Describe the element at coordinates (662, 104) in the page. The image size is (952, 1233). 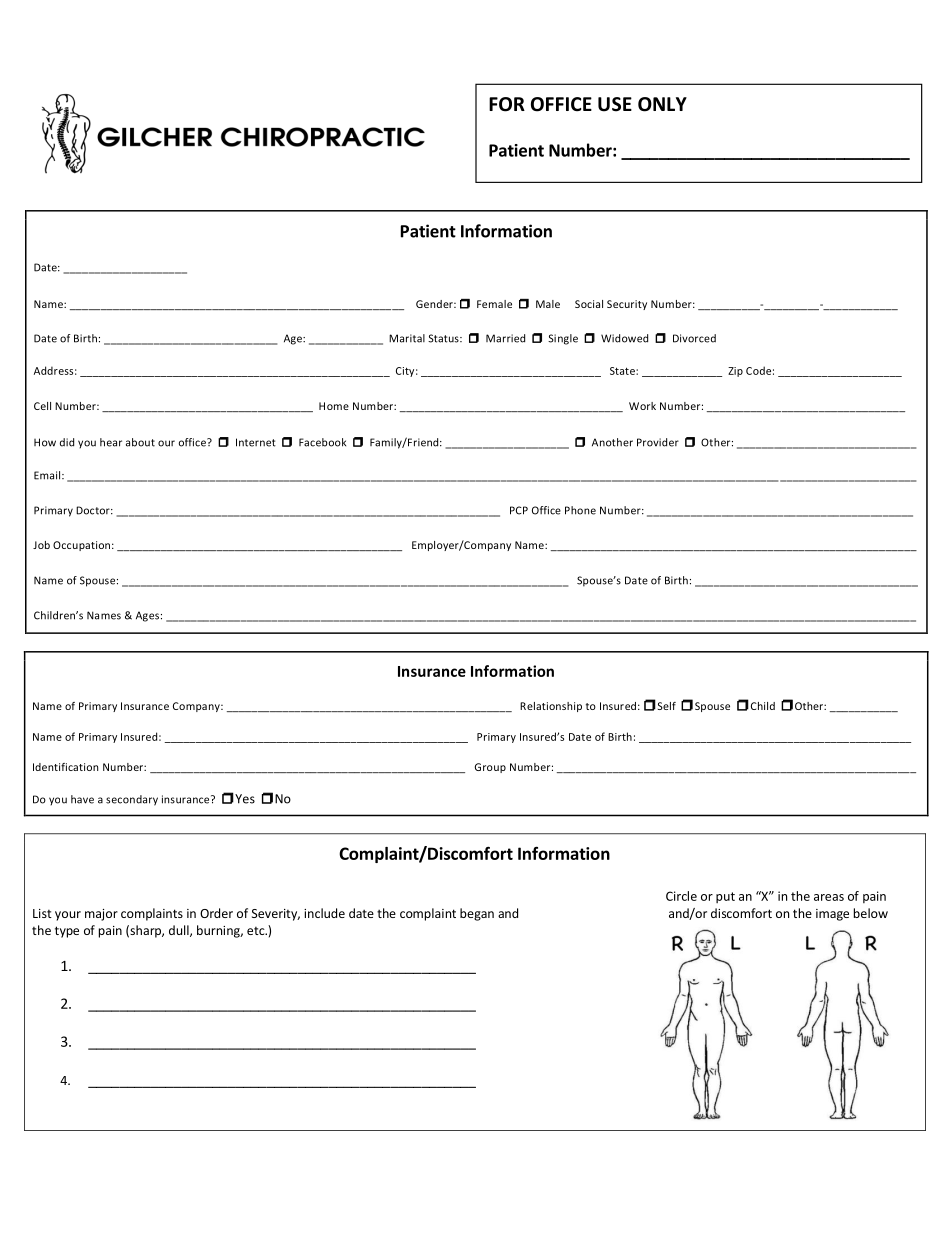
I see `ONLY` at that location.
